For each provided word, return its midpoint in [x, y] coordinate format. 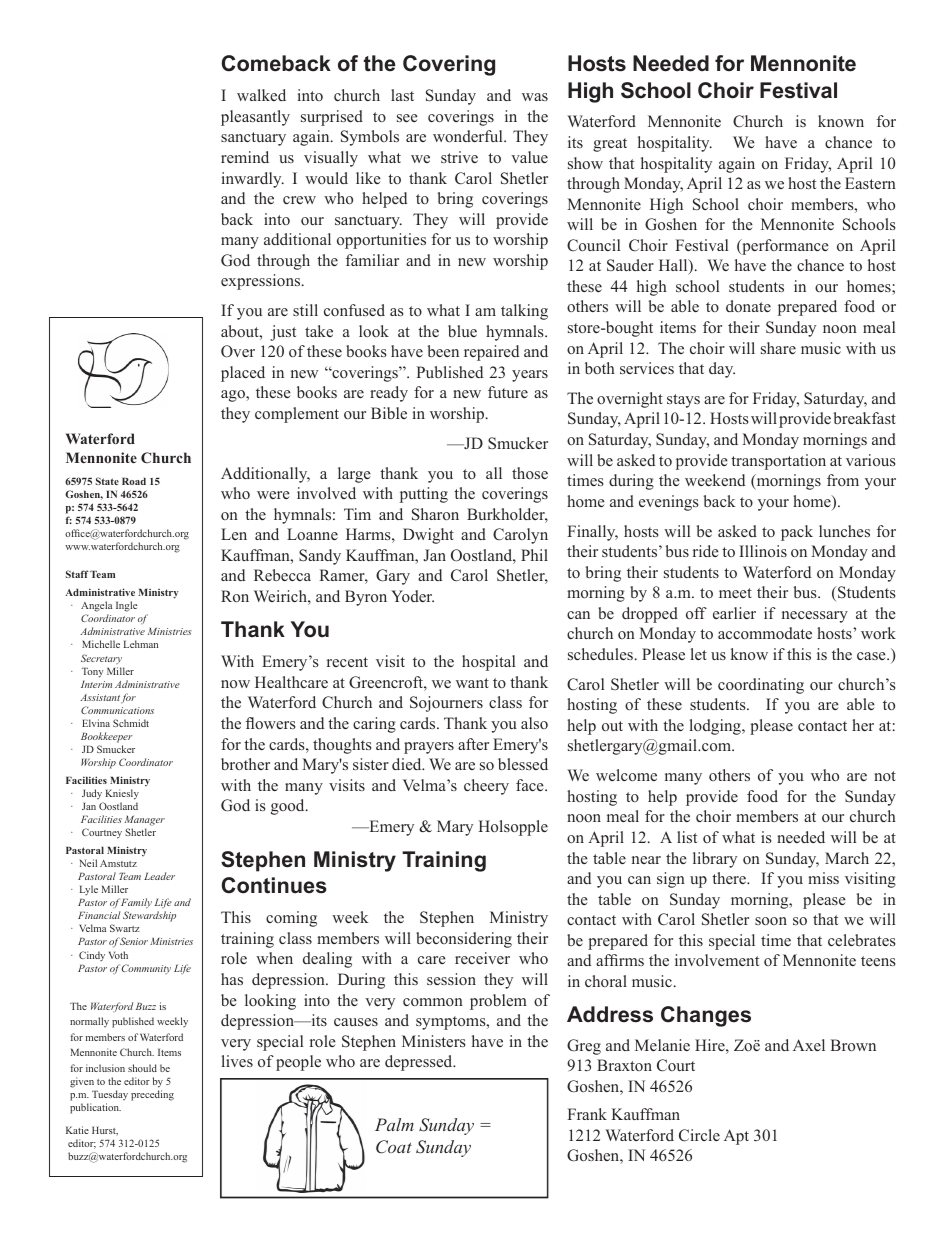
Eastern [870, 183]
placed [243, 374]
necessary [815, 617]
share [778, 348]
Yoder [412, 596]
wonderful [469, 136]
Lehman [141, 644]
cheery [486, 787]
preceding [152, 1095]
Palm [394, 1124]
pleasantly [255, 118]
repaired [491, 353]
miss [823, 878]
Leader [159, 876]
